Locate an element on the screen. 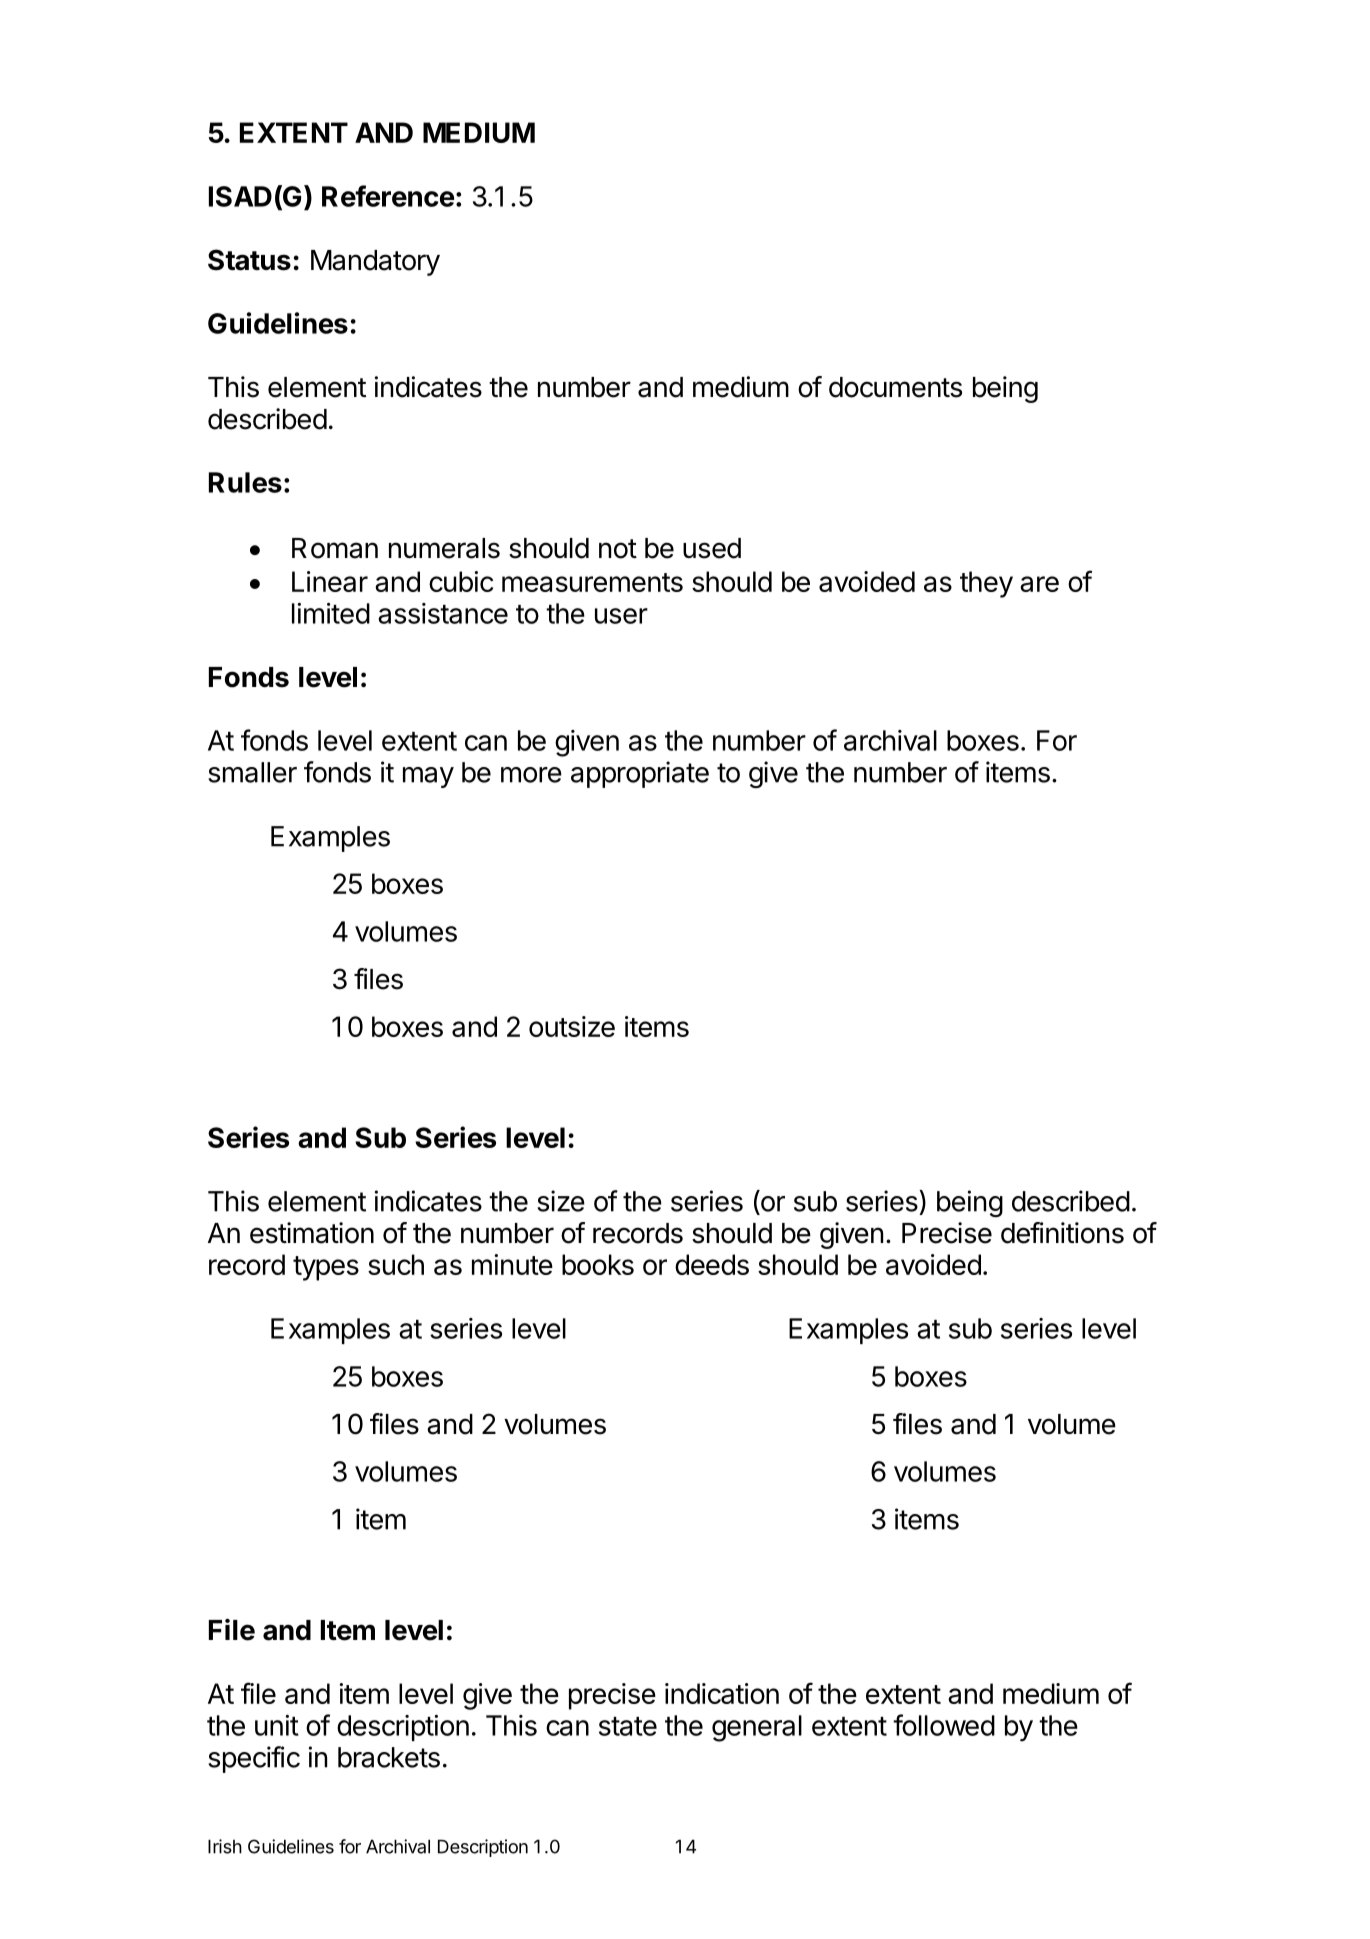 This screenshot has height=1939, width=1370. estimation is located at coordinates (312, 1233).
